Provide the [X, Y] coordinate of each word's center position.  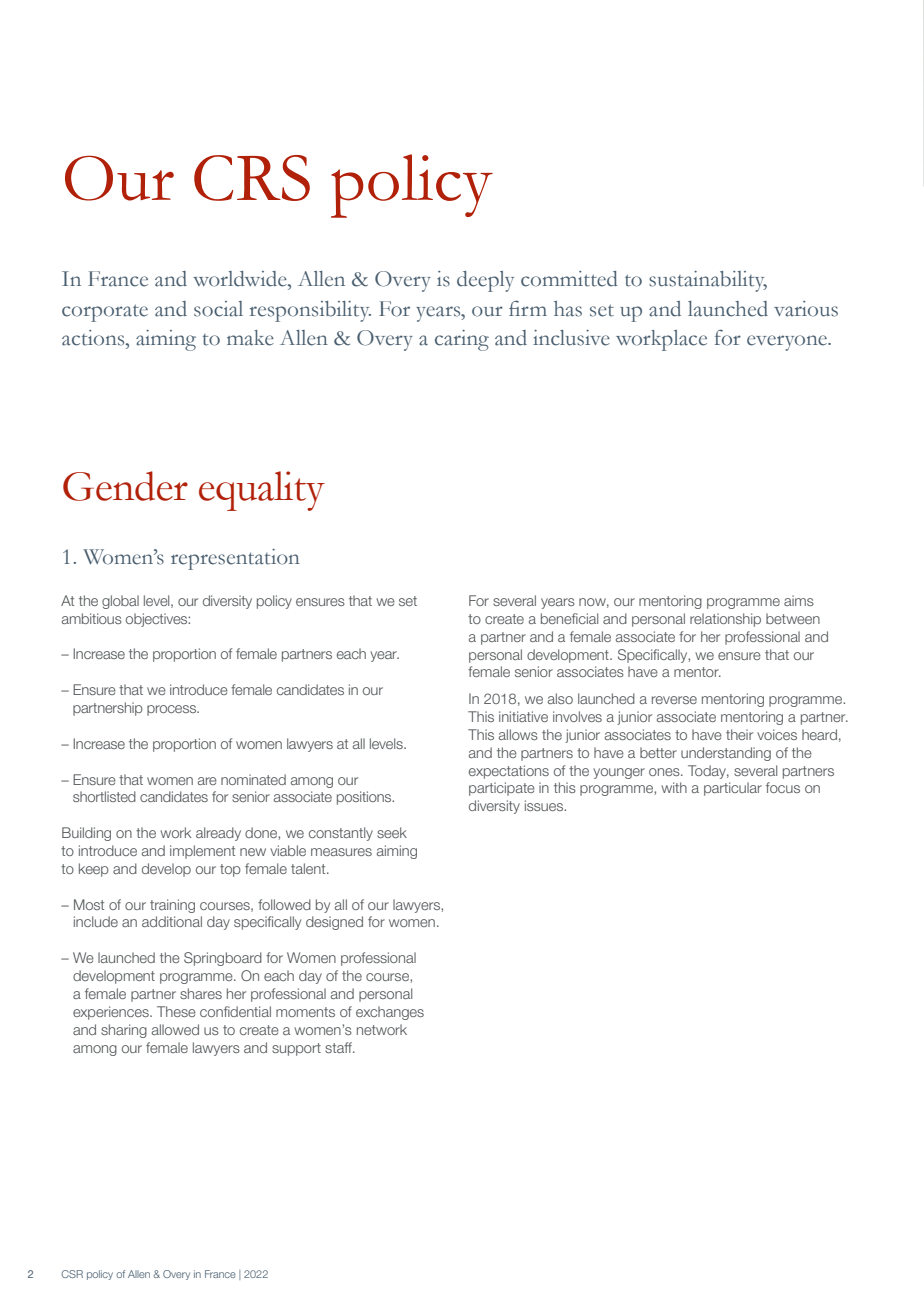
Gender [125, 486]
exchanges [390, 1013]
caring [462, 340]
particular [733, 789]
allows [518, 734]
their [739, 734]
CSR [72, 1274]
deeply [485, 281]
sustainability [708, 281]
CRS [252, 178]
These [176, 1011]
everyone [788, 343]
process [172, 710]
